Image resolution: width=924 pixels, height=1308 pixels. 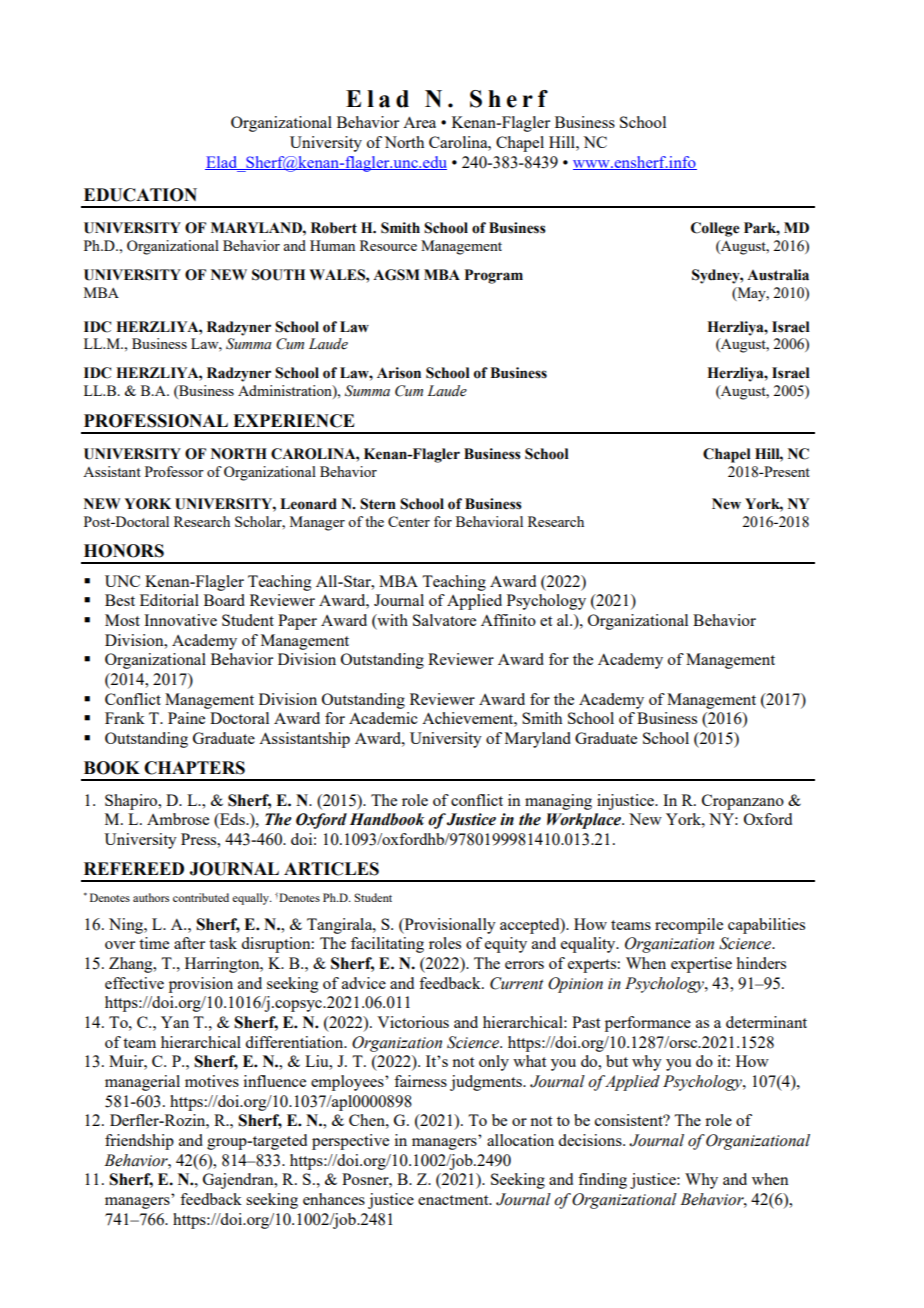 I want to click on Center, so click(x=409, y=521).
